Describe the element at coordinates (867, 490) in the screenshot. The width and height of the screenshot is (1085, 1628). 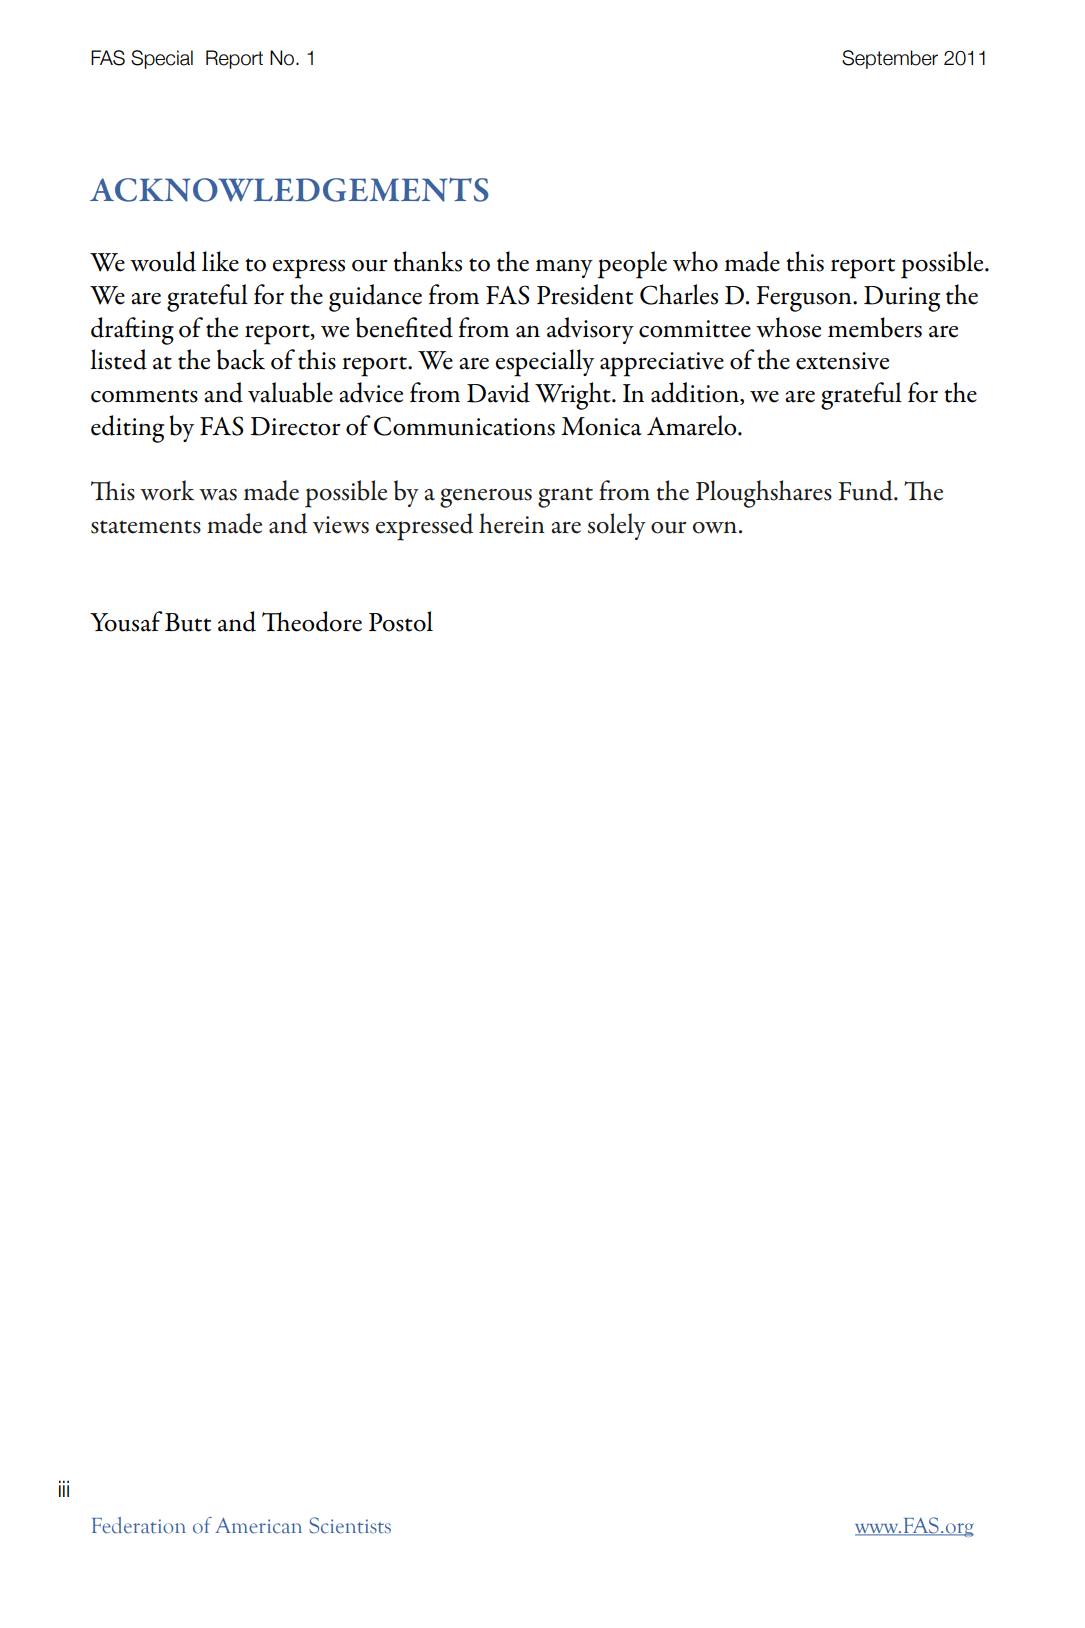
I see `Fund` at that location.
